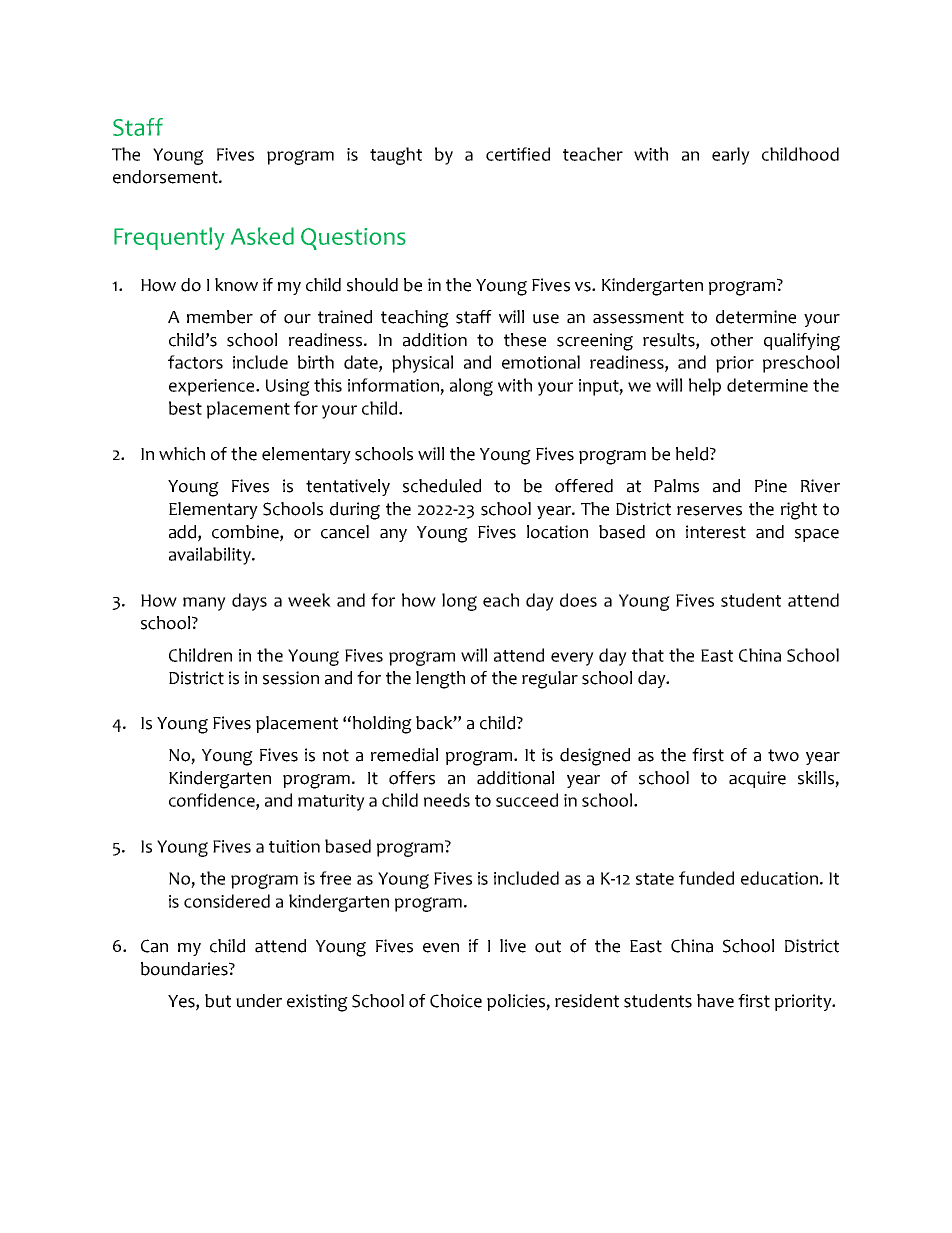  I want to click on certified, so click(518, 154).
